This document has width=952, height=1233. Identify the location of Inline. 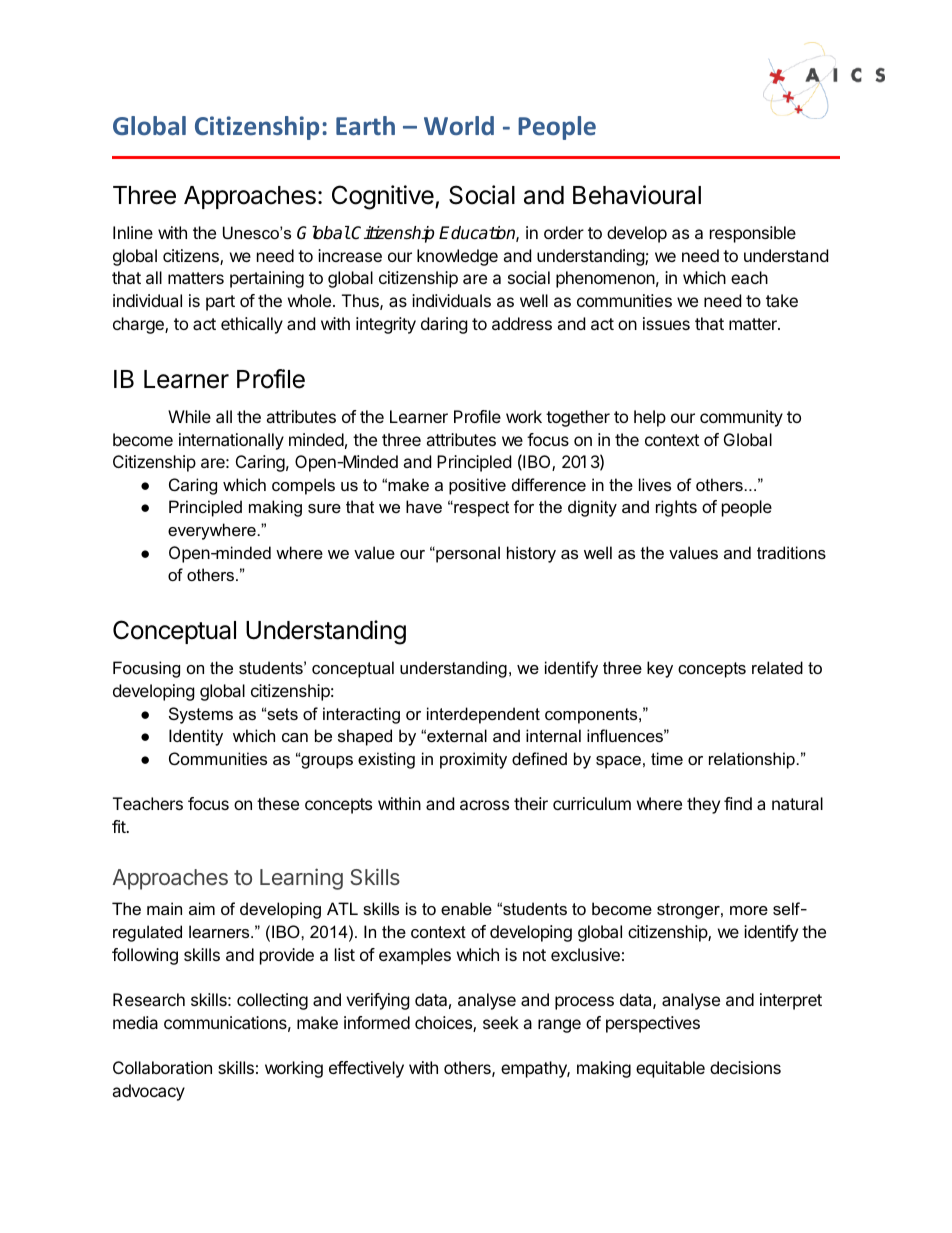
(133, 232).
